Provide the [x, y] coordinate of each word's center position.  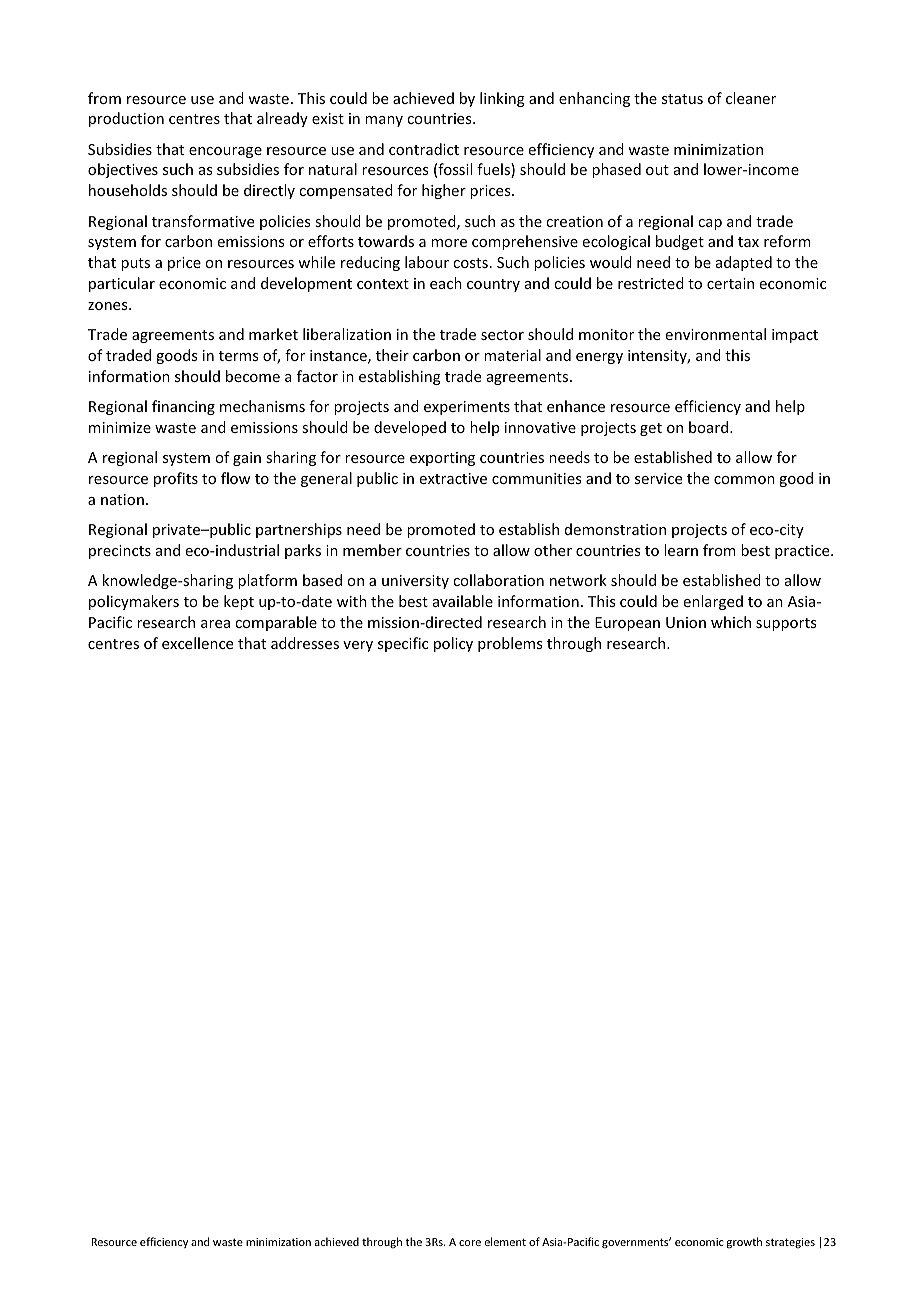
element [505, 1241]
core [470, 1243]
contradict [424, 149]
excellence [197, 643]
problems [510, 644]
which [731, 622]
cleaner [751, 98]
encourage [225, 152]
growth [744, 1243]
